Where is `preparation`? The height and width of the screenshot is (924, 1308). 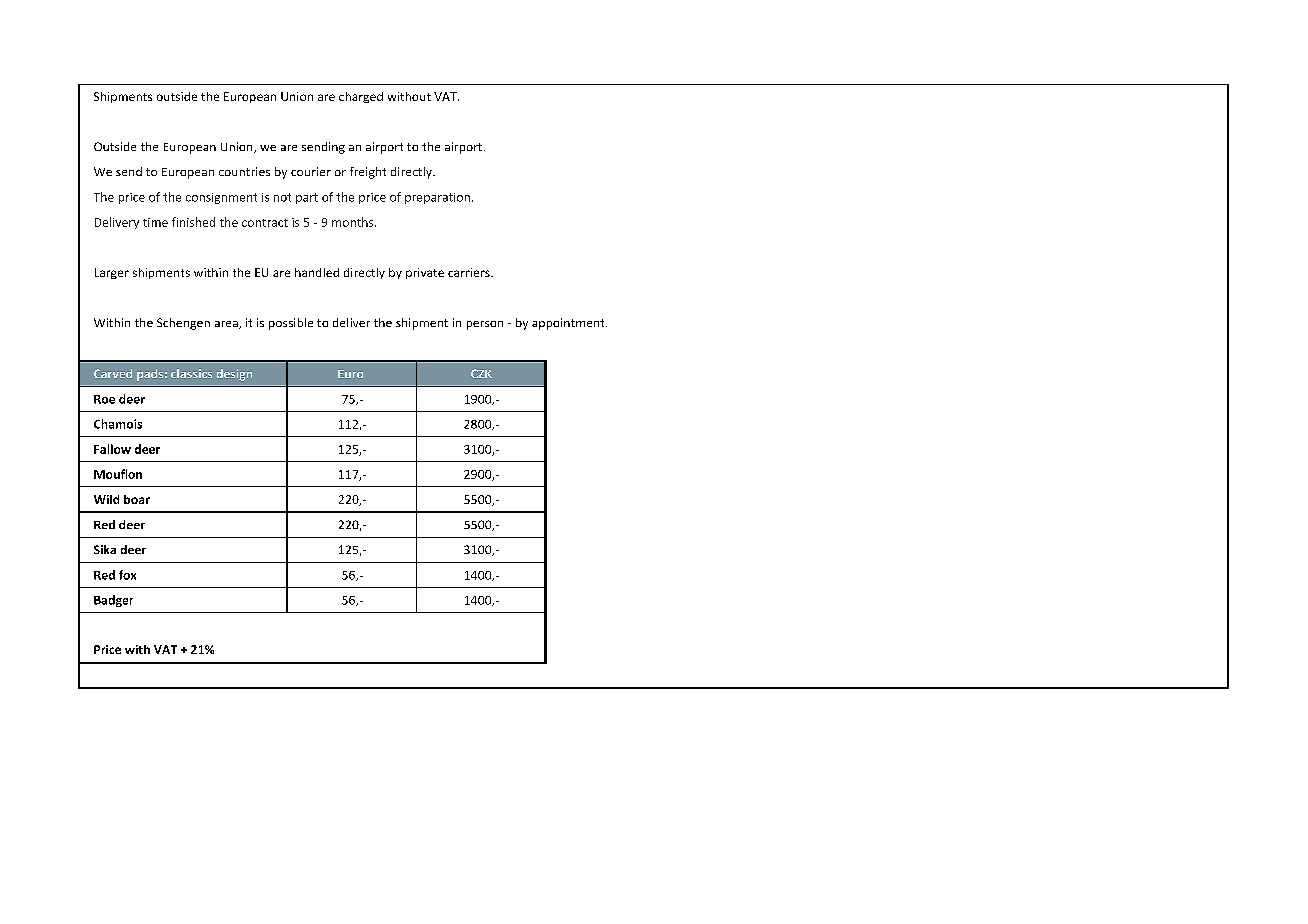 preparation is located at coordinates (437, 198).
